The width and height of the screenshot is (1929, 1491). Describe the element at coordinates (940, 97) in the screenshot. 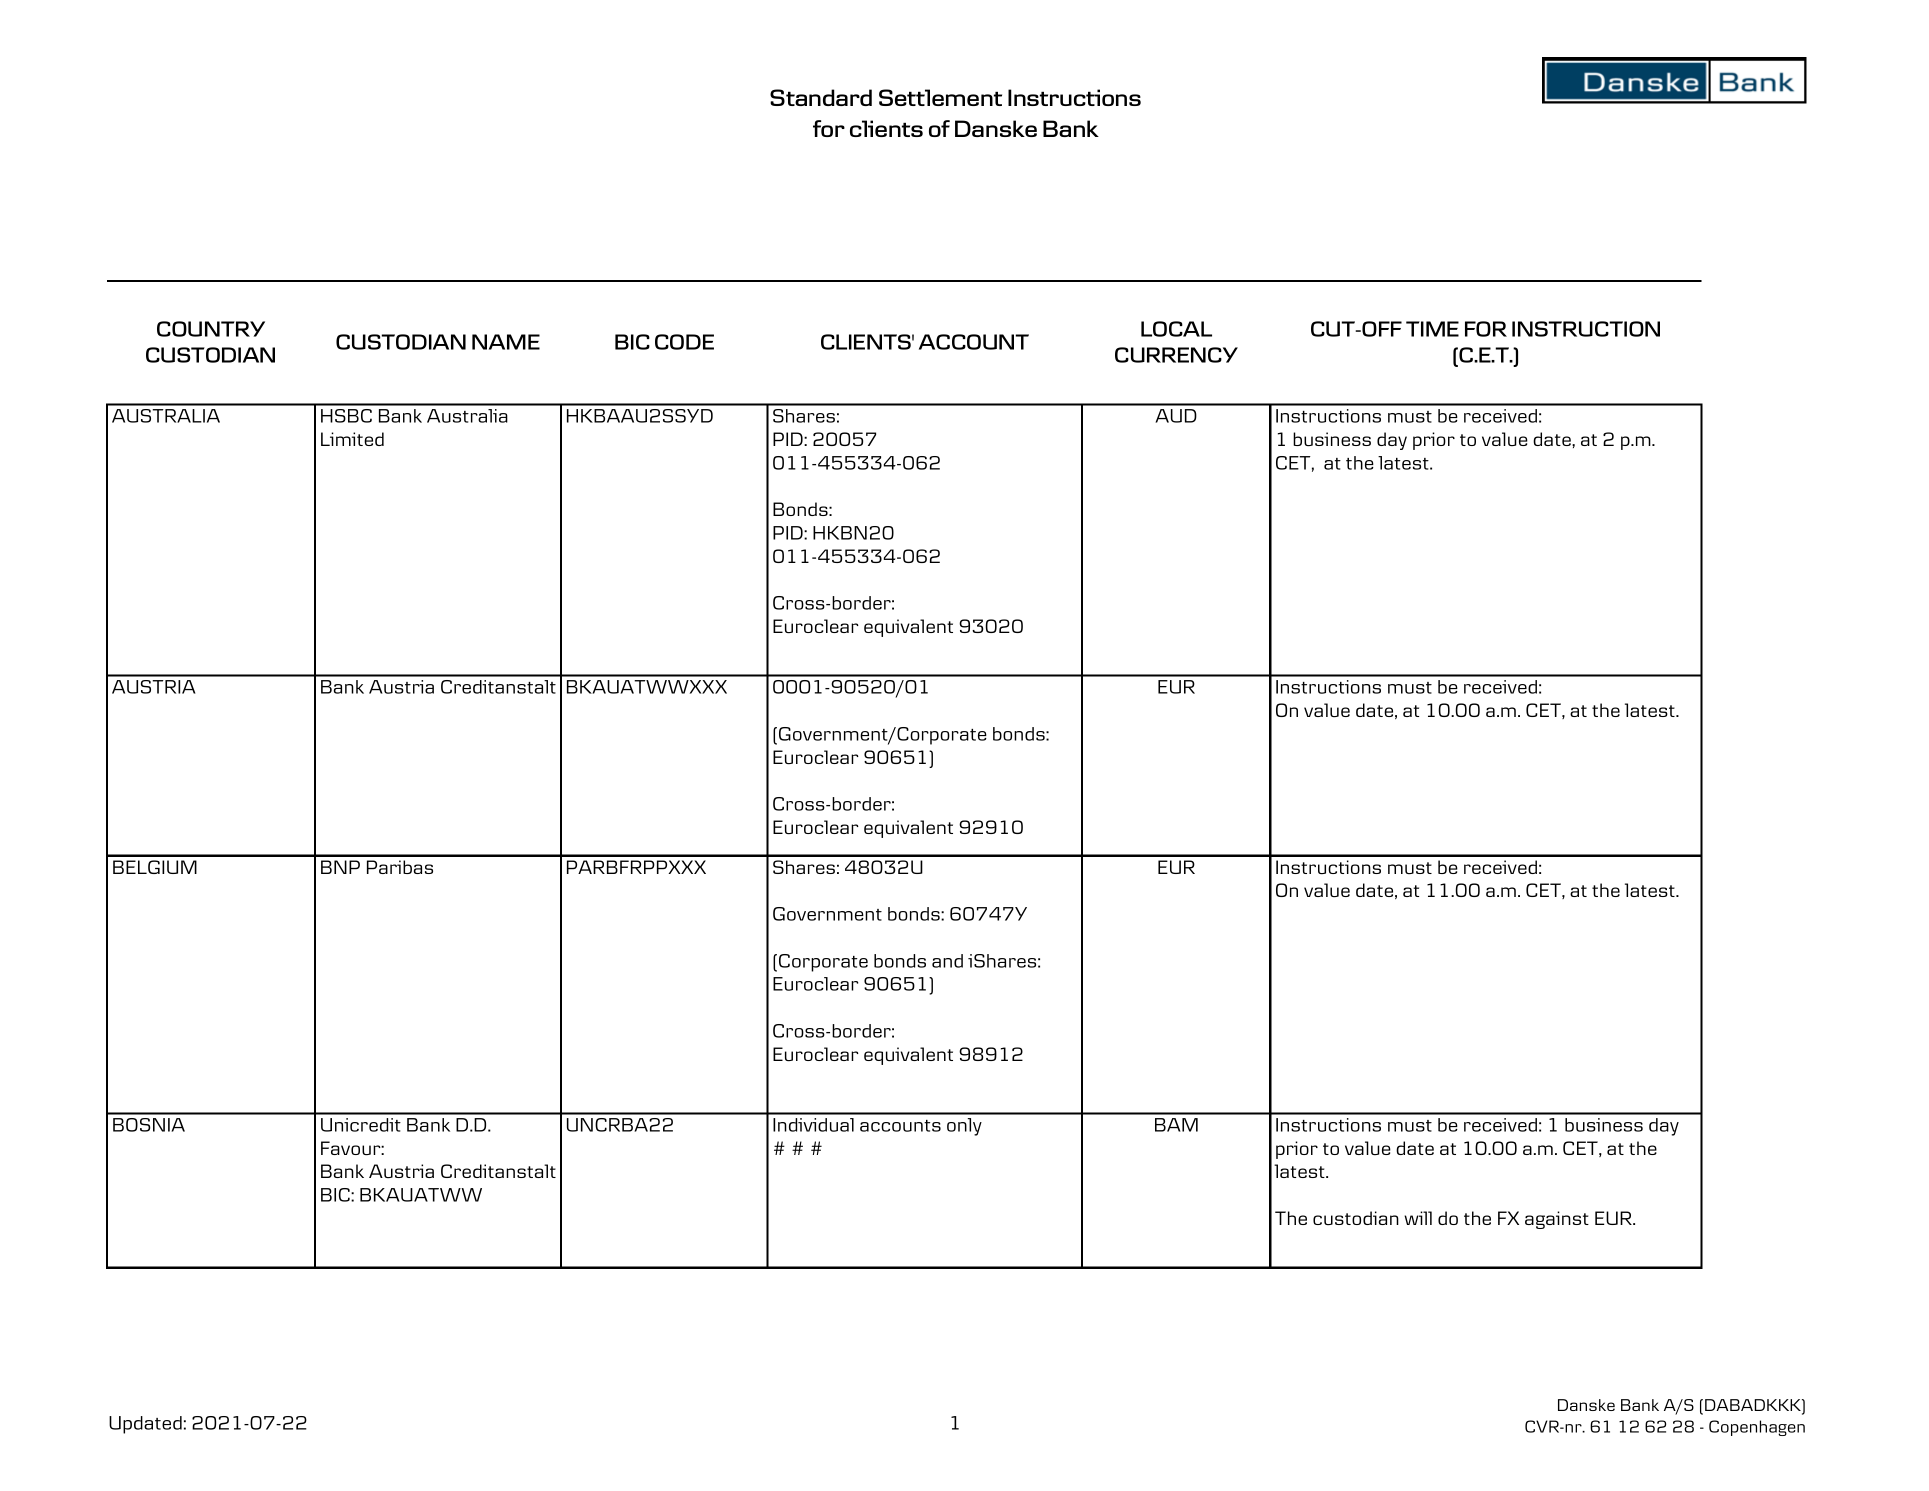

I see `Settlement` at that location.
